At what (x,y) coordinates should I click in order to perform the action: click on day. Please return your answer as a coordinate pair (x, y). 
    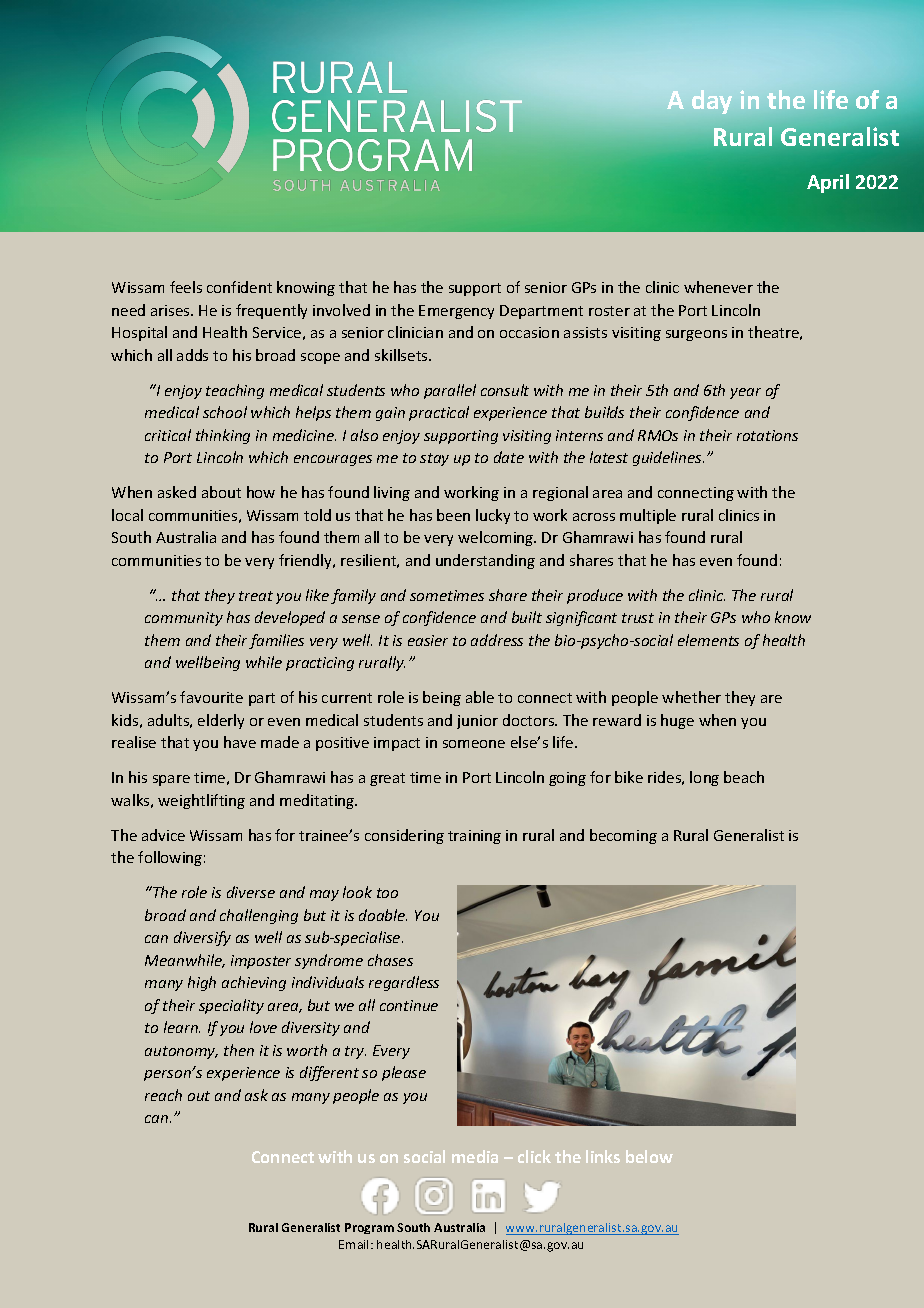
    Looking at the image, I should click on (712, 102).
